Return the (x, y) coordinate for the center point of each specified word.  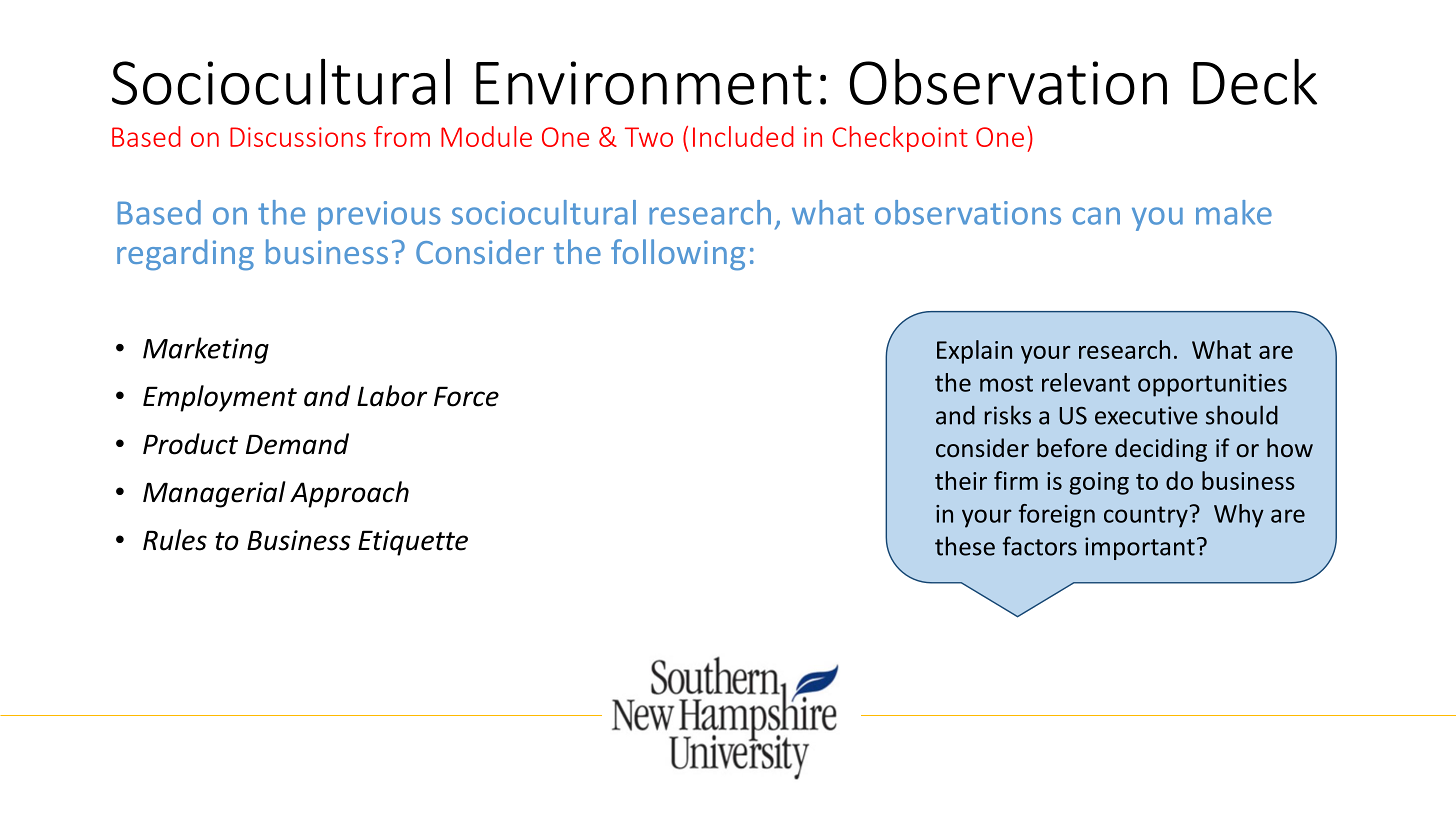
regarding (185, 255)
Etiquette (413, 543)
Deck (1255, 81)
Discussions (298, 137)
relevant (1086, 382)
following (678, 255)
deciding (1161, 450)
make (1234, 212)
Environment (644, 83)
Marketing (206, 350)
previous (379, 216)
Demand (297, 444)
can (1096, 216)
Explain (974, 352)
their (961, 480)
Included (743, 136)
